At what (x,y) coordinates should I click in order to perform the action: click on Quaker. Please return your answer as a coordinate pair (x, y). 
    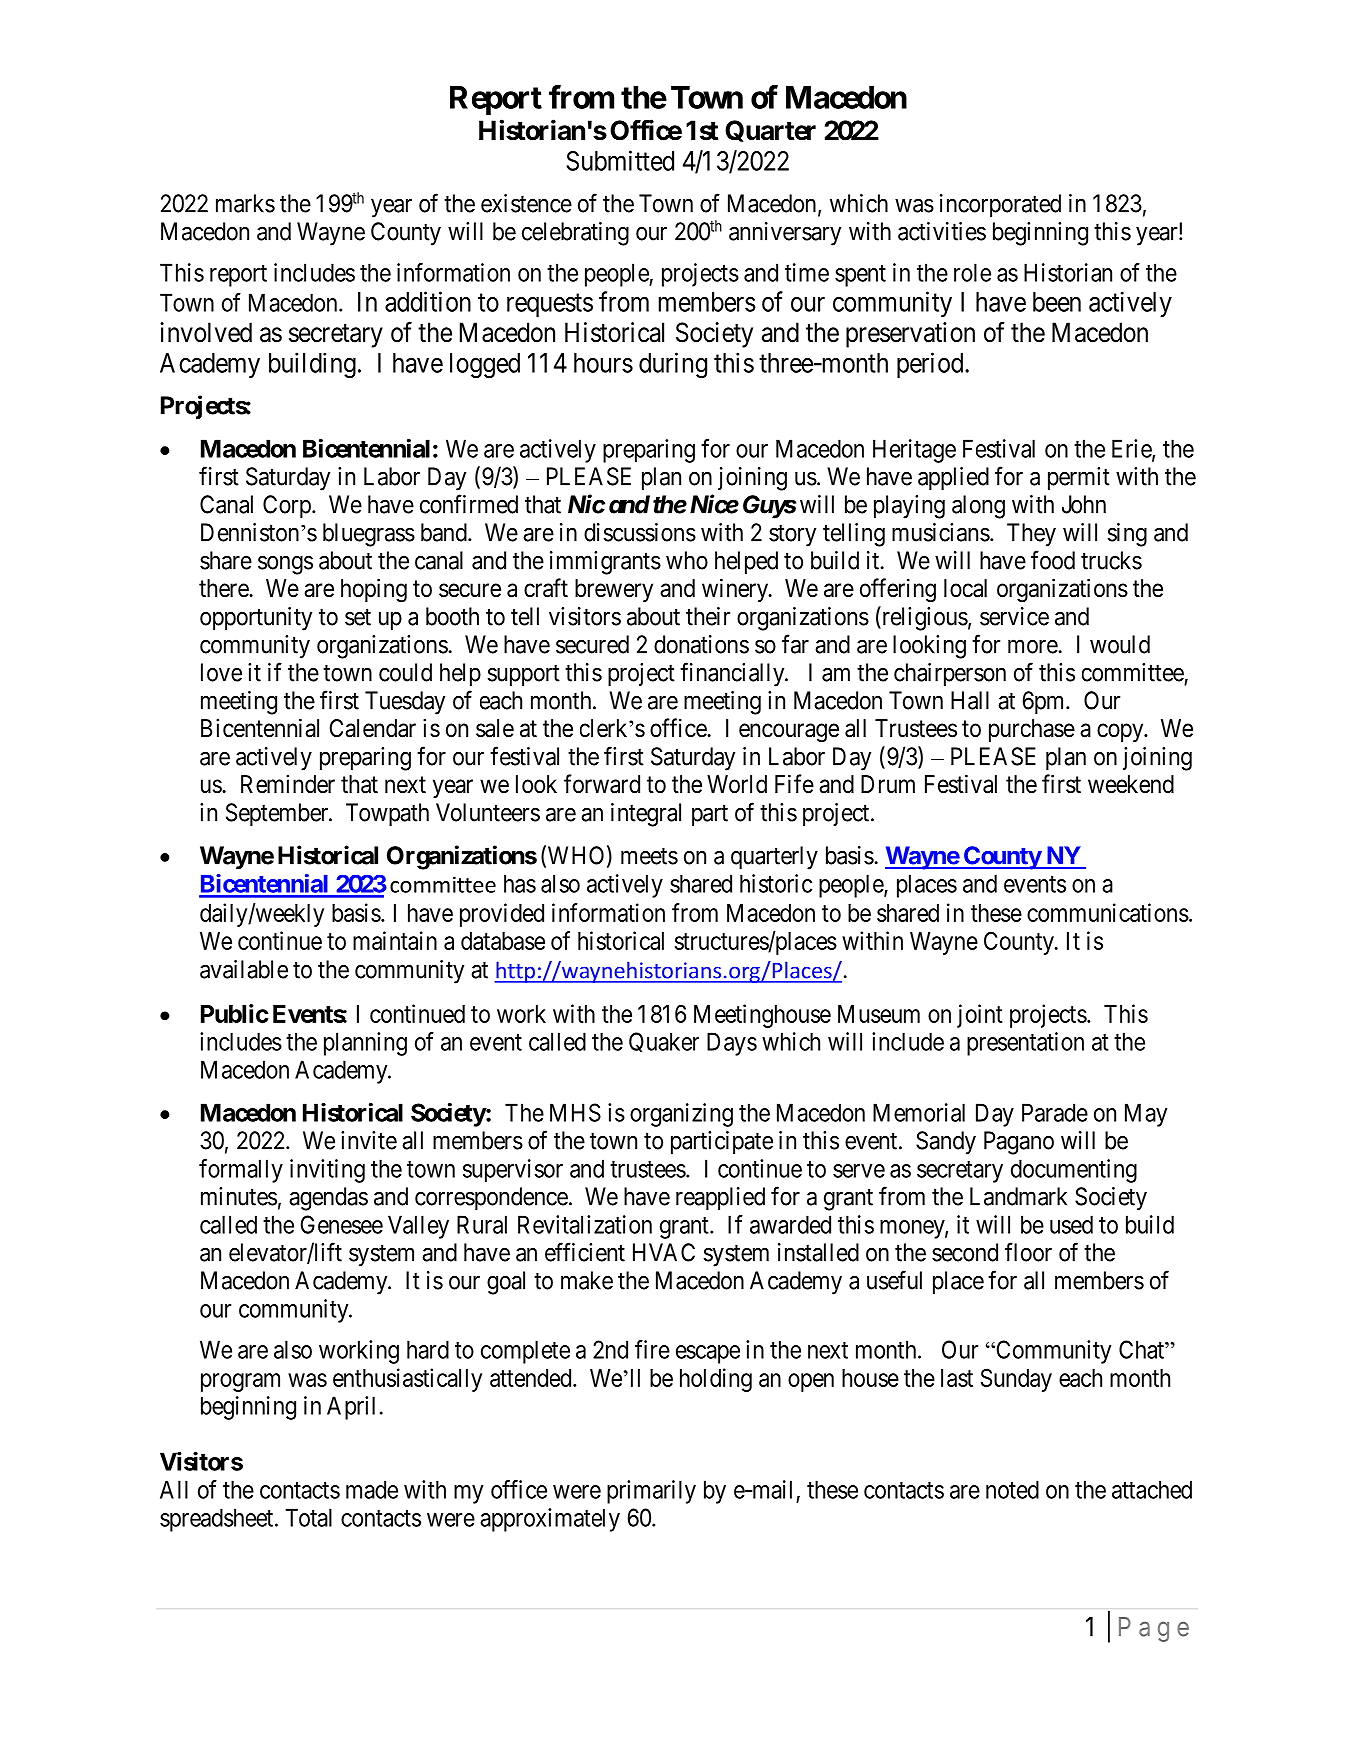
    Looking at the image, I should click on (664, 1042).
